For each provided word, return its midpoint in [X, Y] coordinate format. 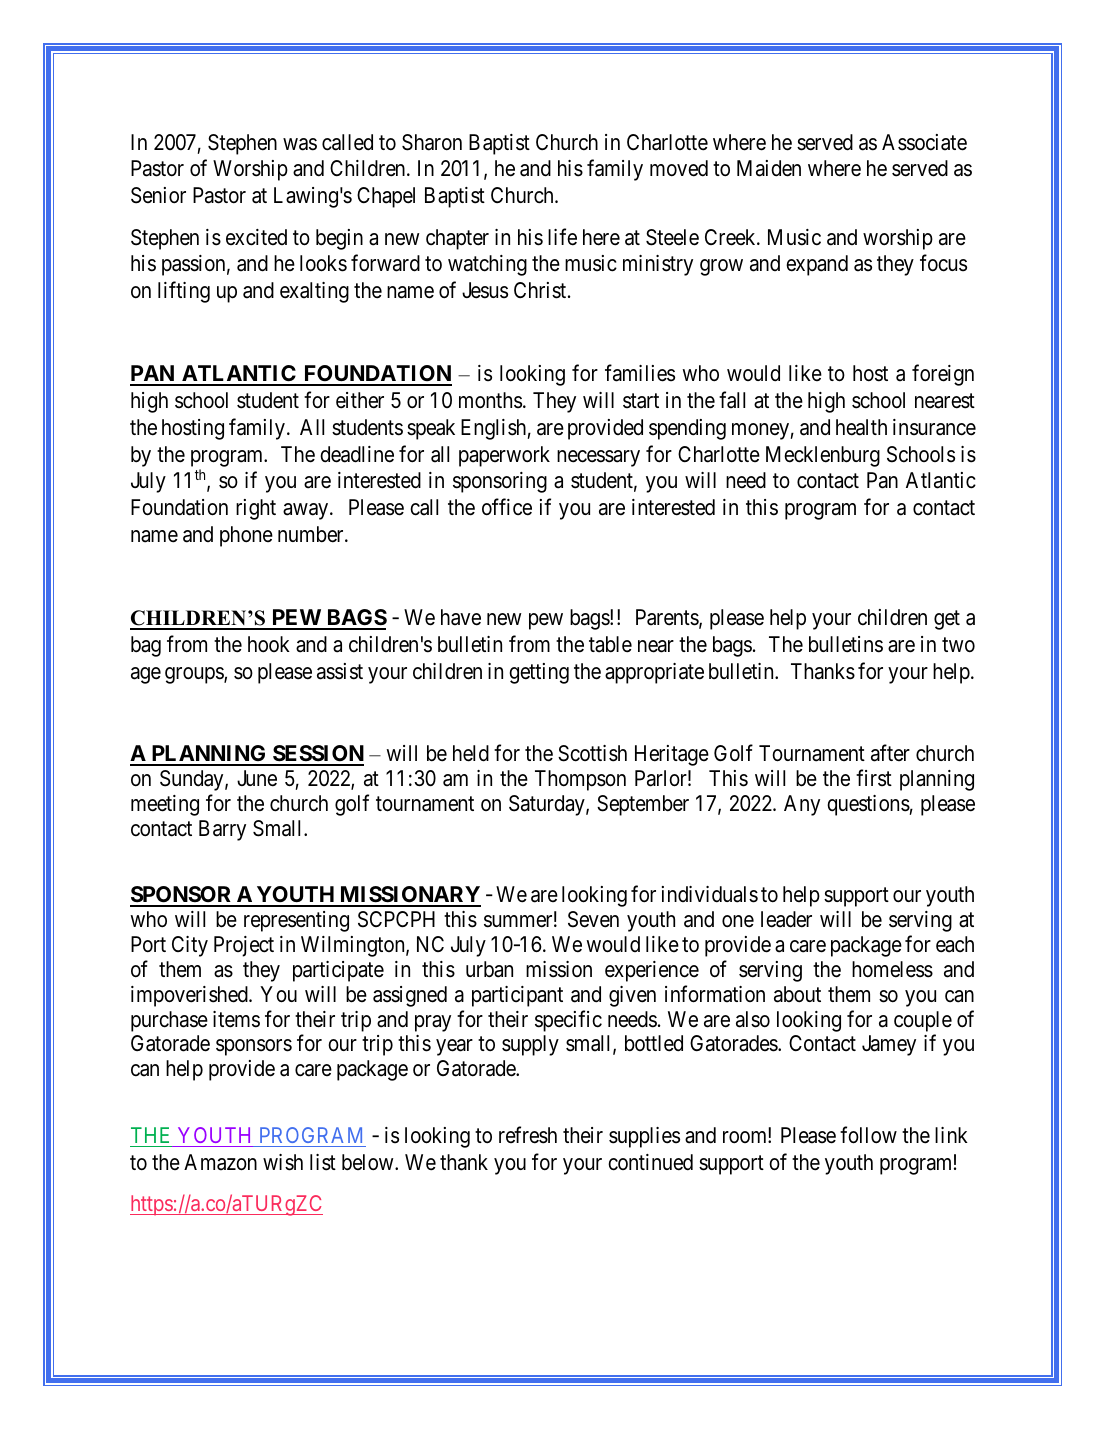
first [874, 778]
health [861, 427]
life [562, 237]
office [507, 507]
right [256, 509]
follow [868, 1135]
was [300, 144]
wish [283, 1162]
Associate [924, 142]
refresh [528, 1135]
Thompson [580, 780]
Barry [222, 830]
